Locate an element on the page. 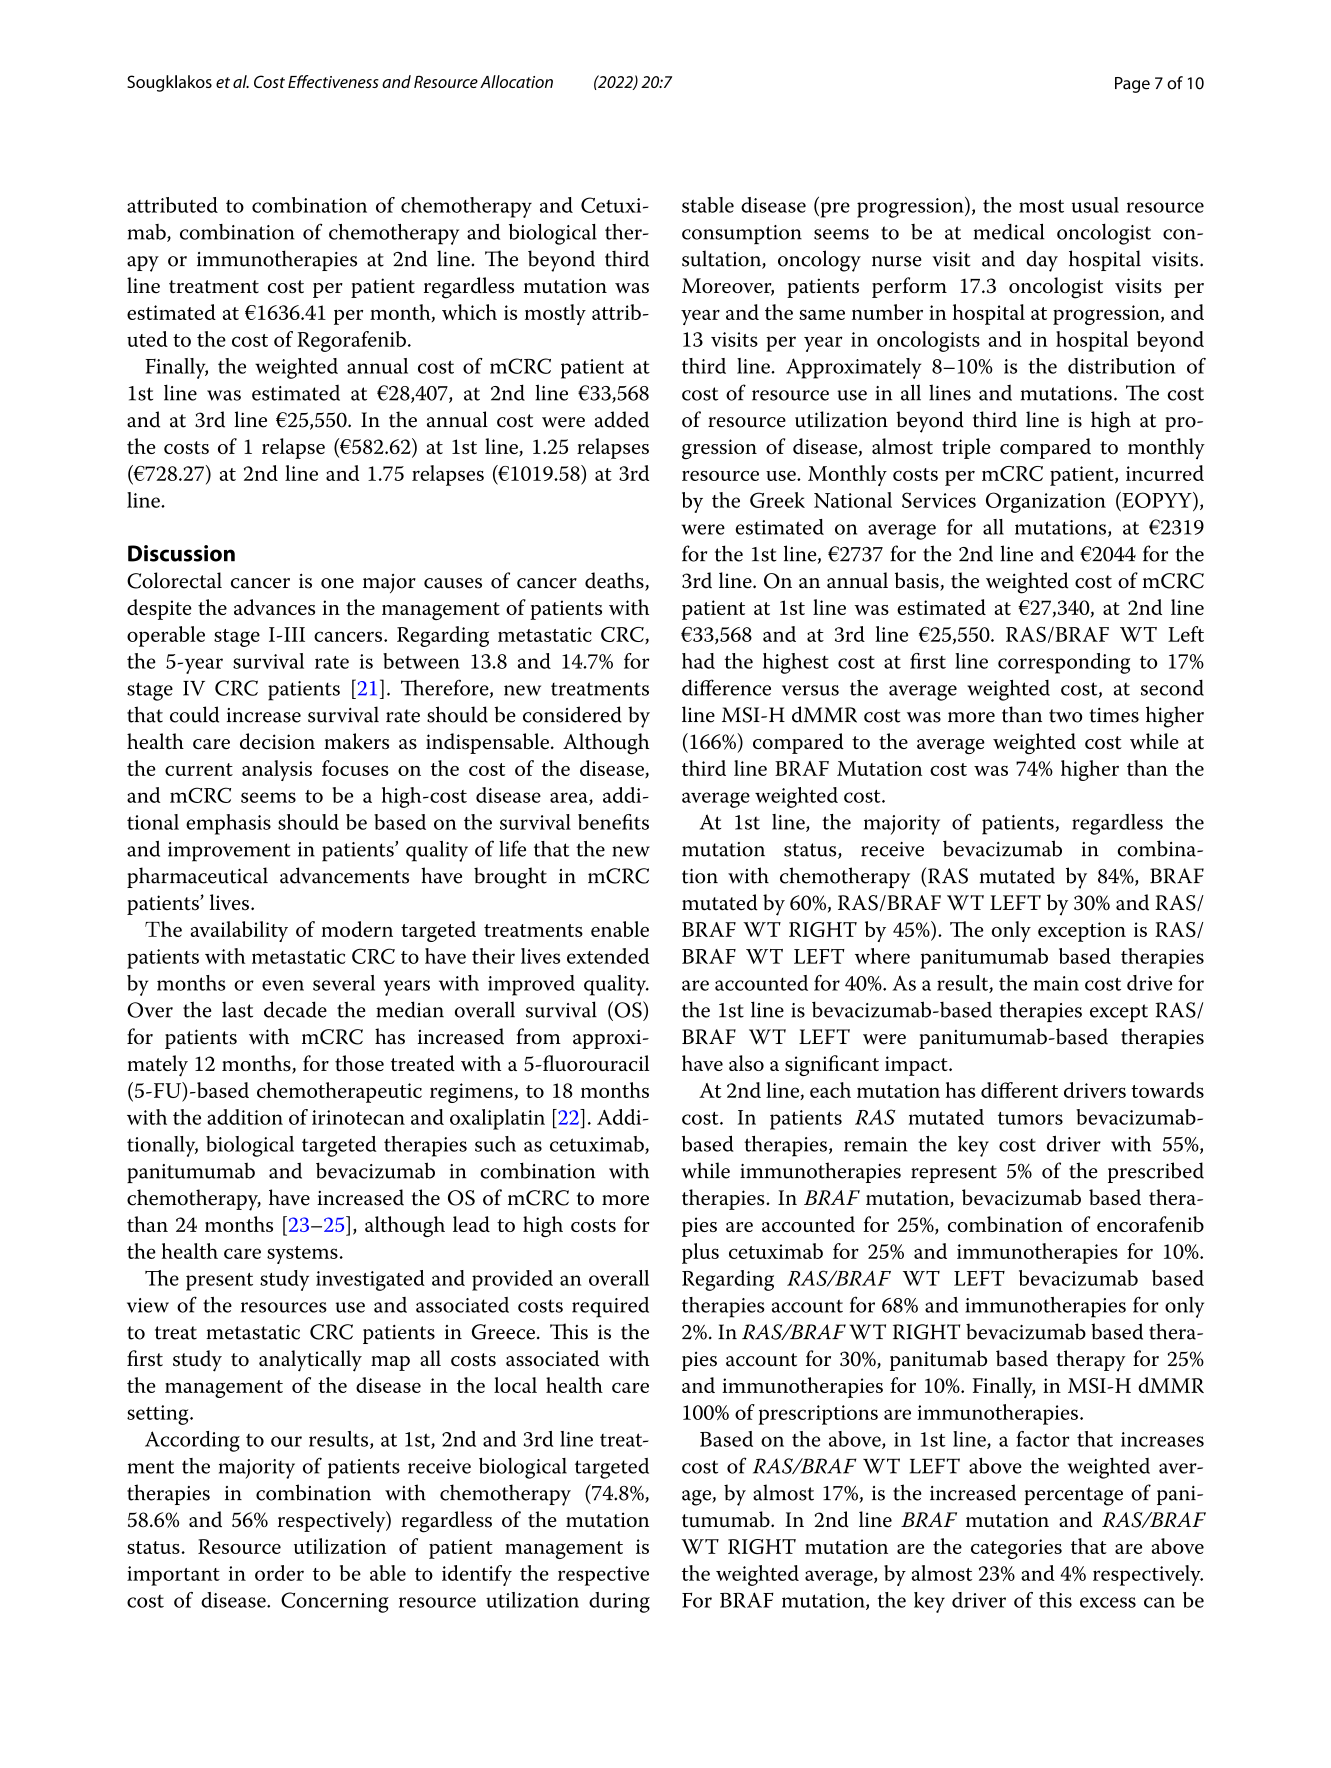 The image size is (1331, 1768). two is located at coordinates (1065, 716).
